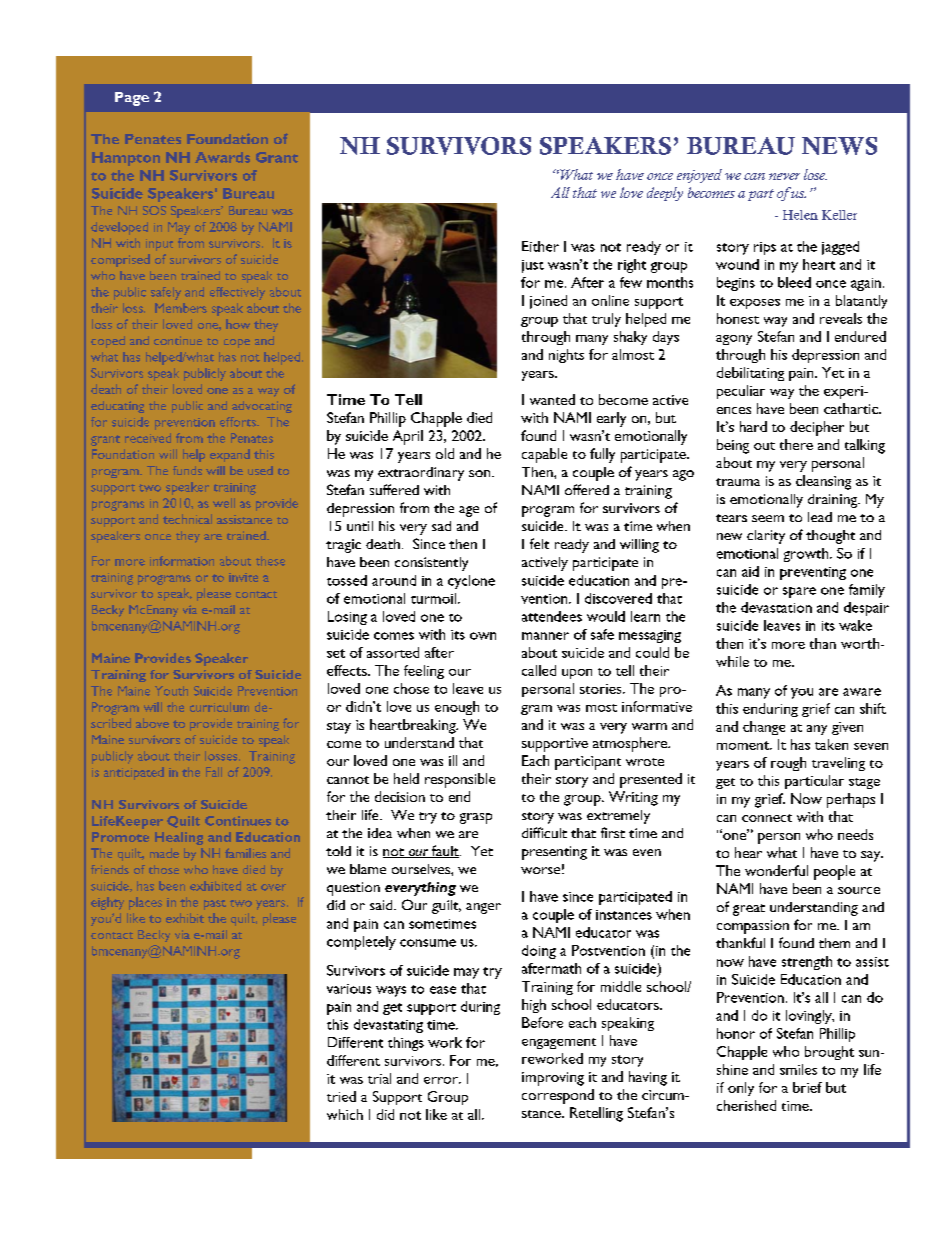 Image resolution: width=952 pixels, height=1233 pixels. I want to click on Page, so click(132, 99).
